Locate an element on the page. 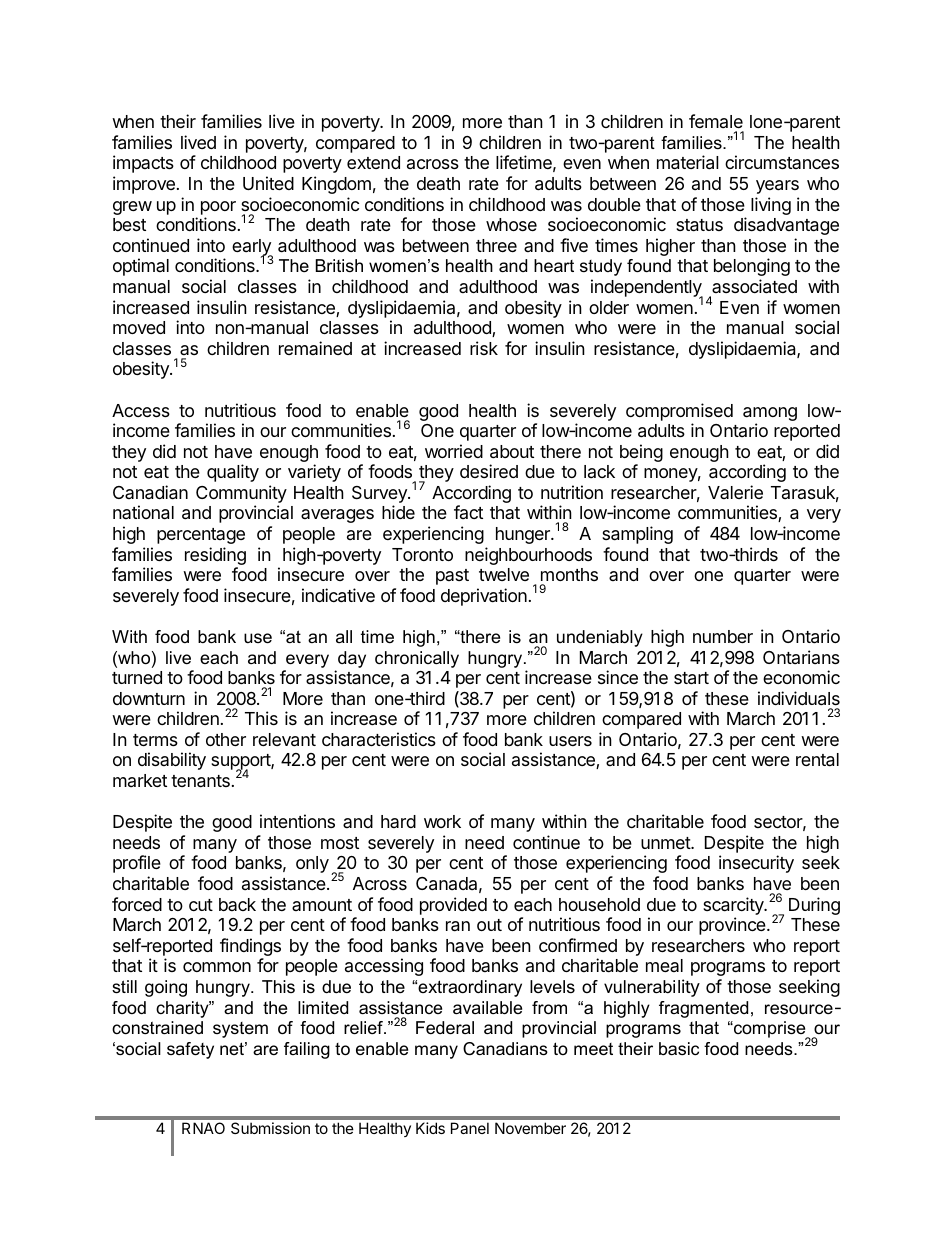 This image has height=1233, width=952. desired is located at coordinates (489, 471).
